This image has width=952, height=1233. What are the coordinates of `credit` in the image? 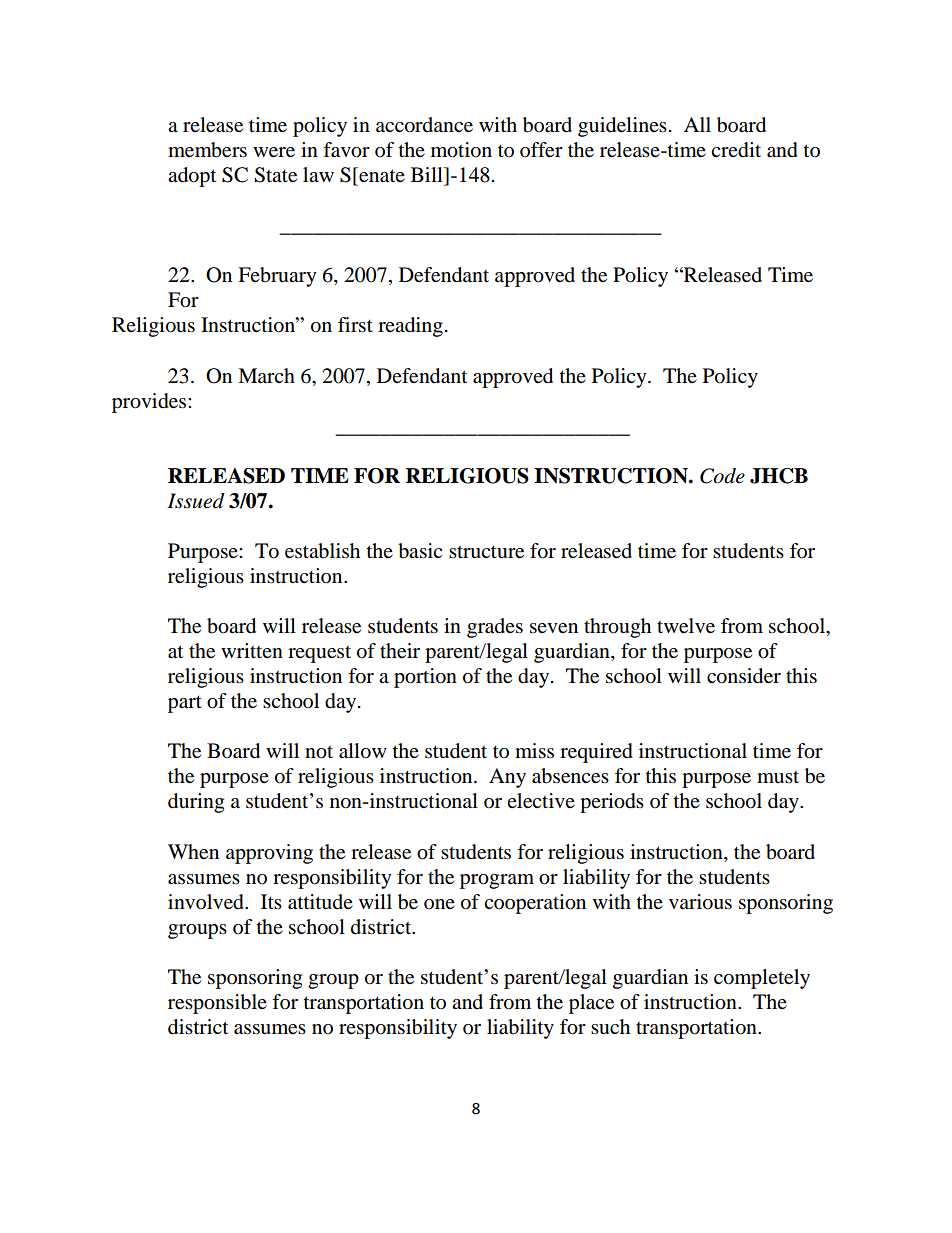 It's located at (736, 150).
